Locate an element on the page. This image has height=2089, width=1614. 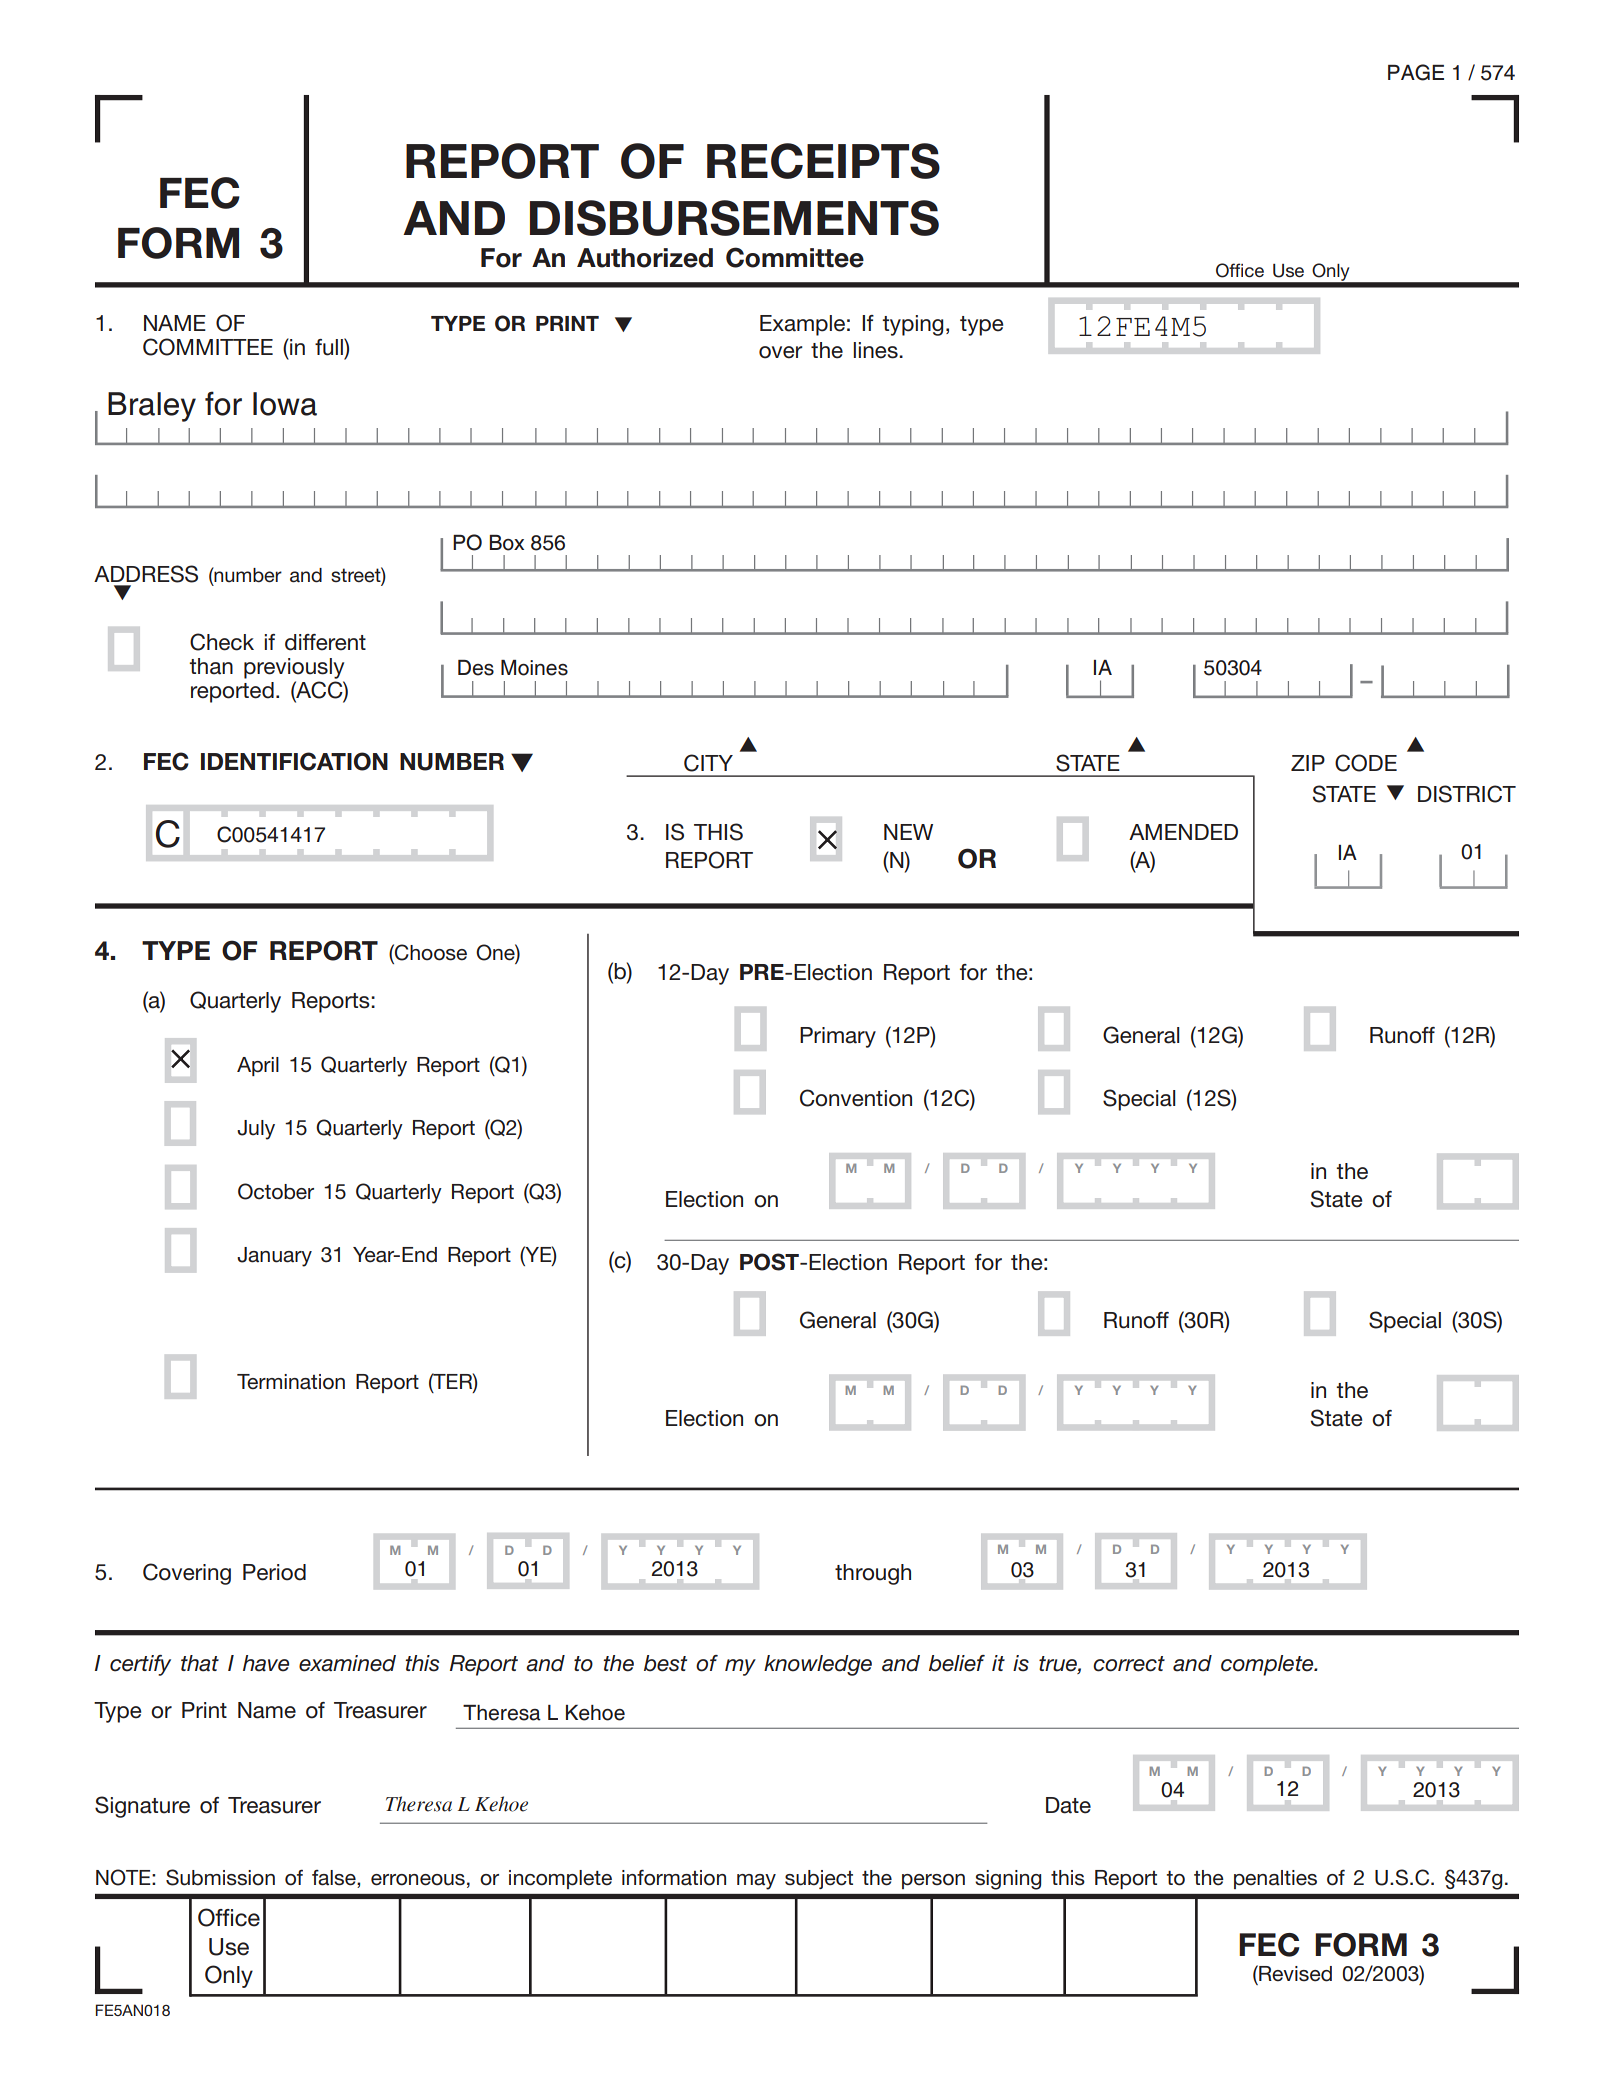
Convention is located at coordinates (856, 1098).
